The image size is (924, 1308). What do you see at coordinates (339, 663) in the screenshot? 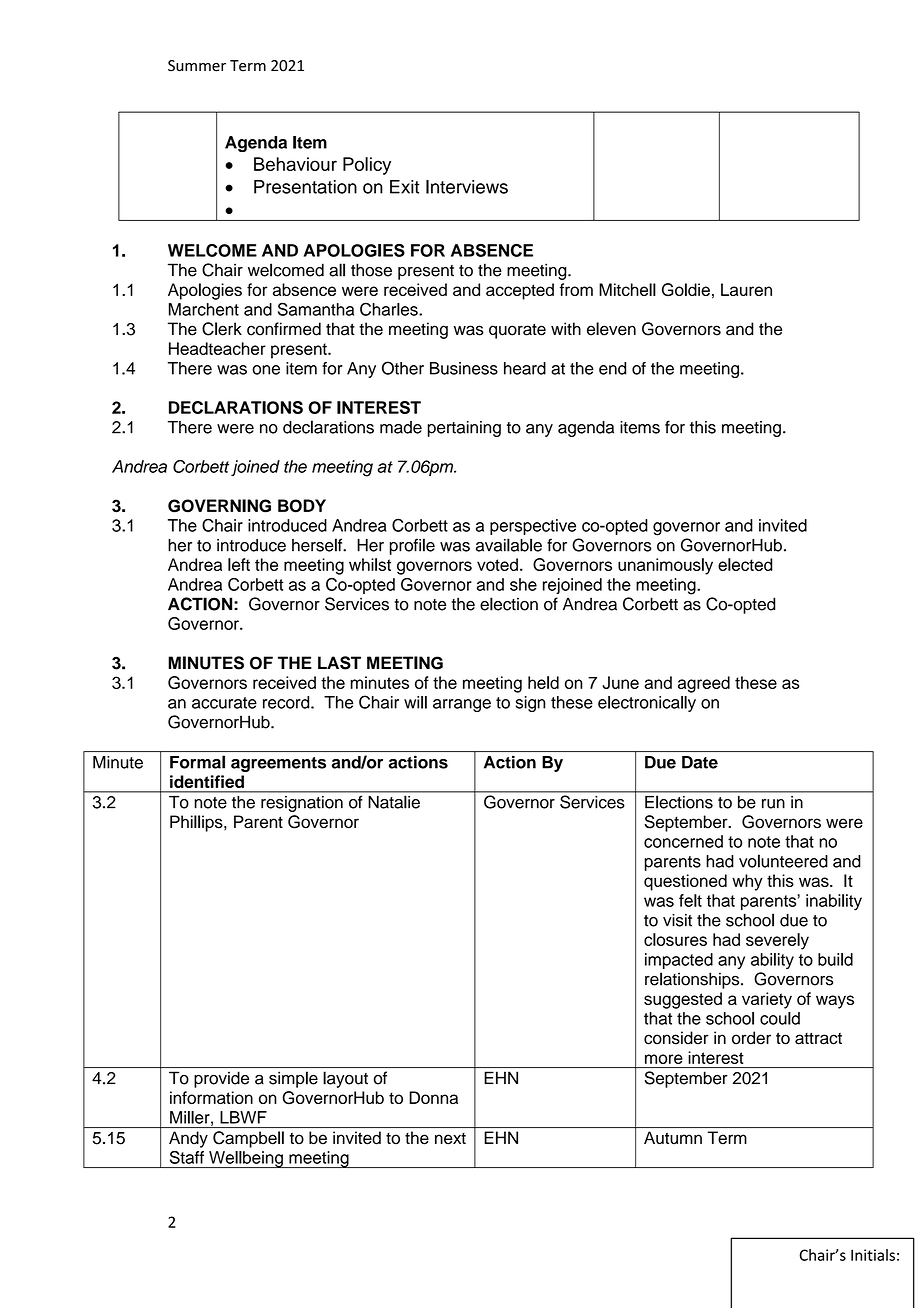
I see `LAST` at bounding box center [339, 663].
